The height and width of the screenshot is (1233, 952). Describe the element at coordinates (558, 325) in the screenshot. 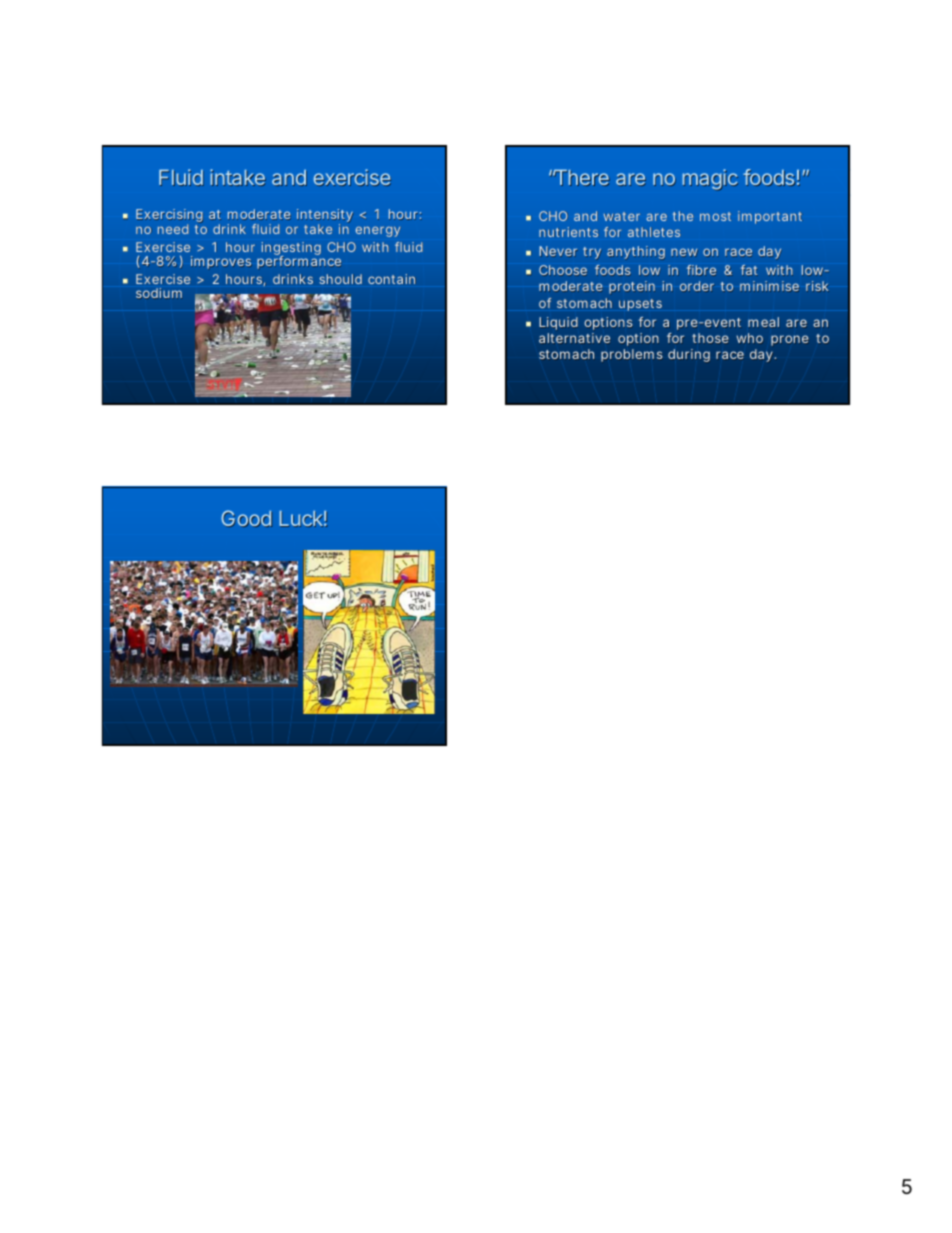

I see `Liquid` at that location.
